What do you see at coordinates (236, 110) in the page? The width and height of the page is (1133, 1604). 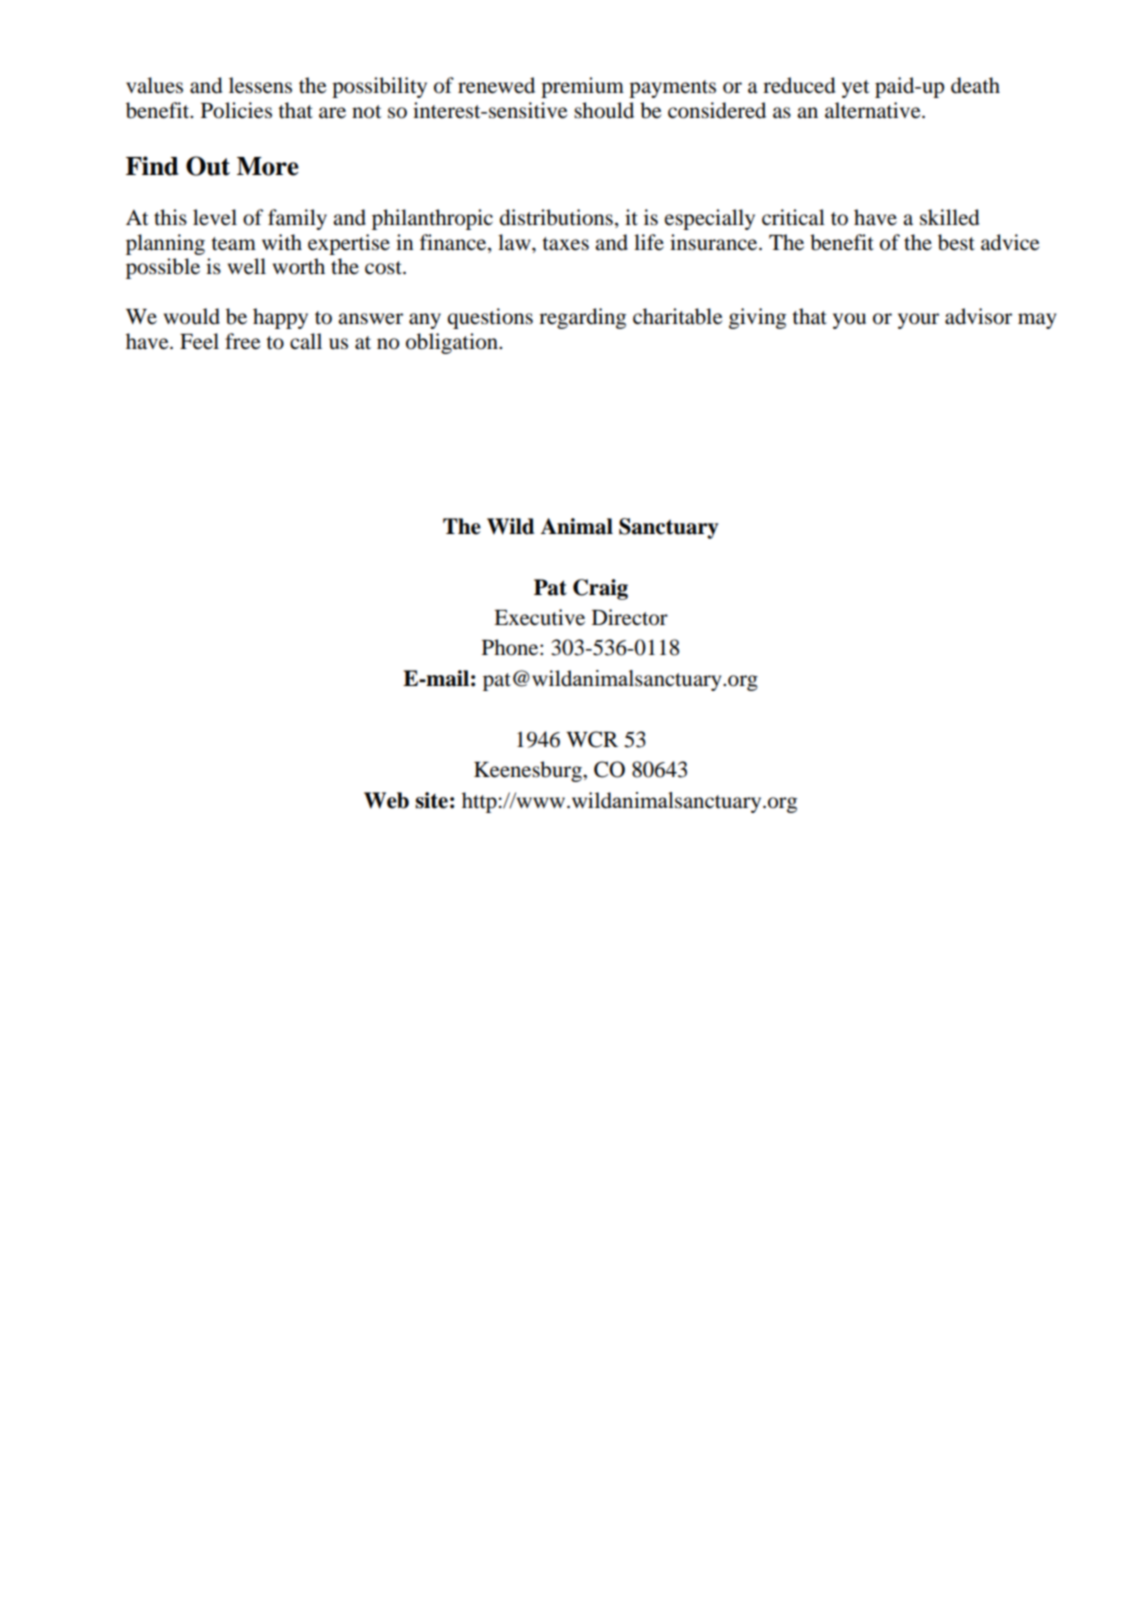 I see `Policies` at bounding box center [236, 110].
